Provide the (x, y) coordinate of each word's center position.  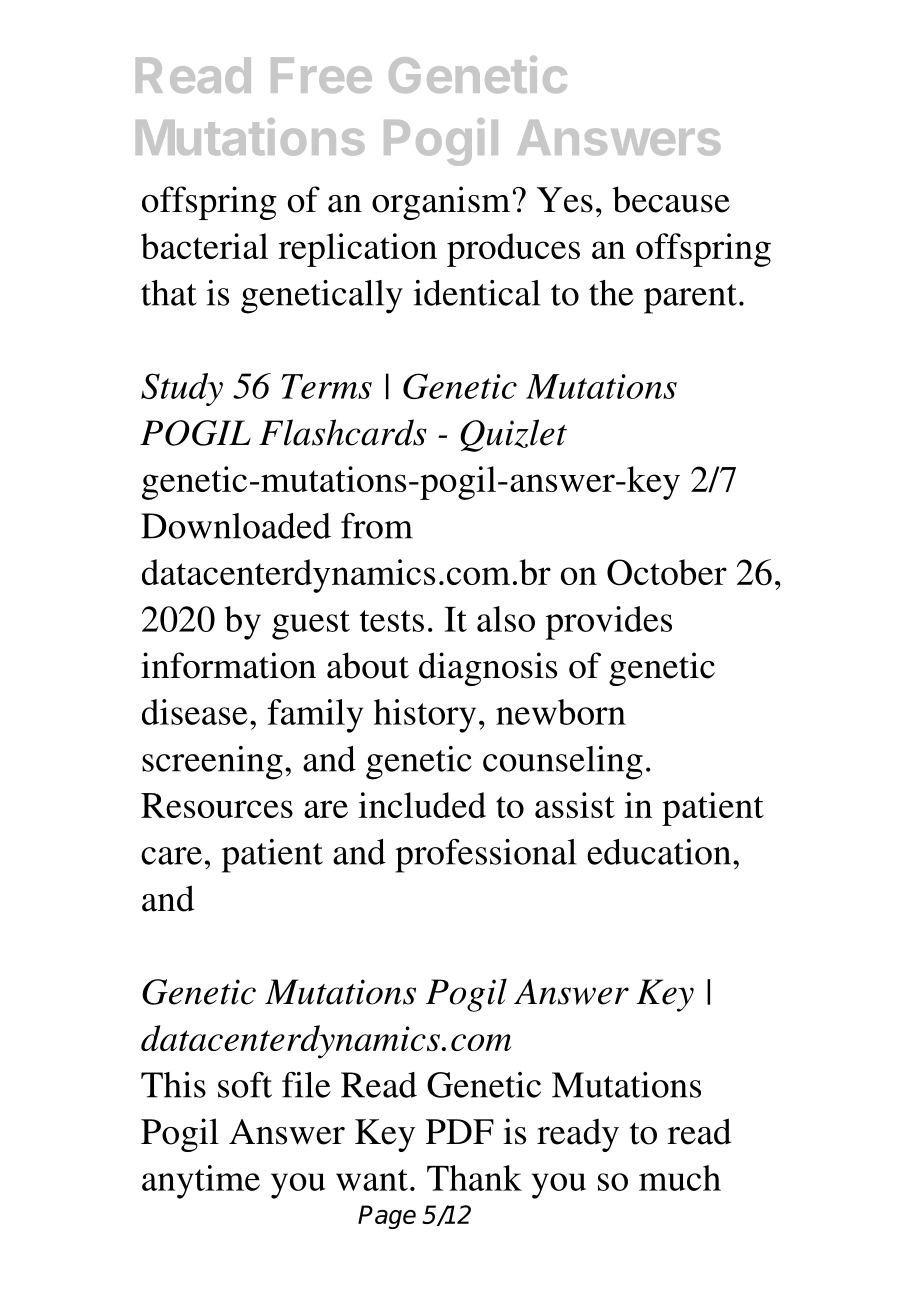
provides (609, 623)
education (659, 852)
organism (441, 203)
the (611, 293)
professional (486, 856)
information (228, 665)
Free (321, 75)
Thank (474, 1178)
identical (477, 293)
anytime (201, 1182)
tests (392, 621)
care (171, 856)
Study (182, 389)
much (680, 1178)
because (671, 199)
